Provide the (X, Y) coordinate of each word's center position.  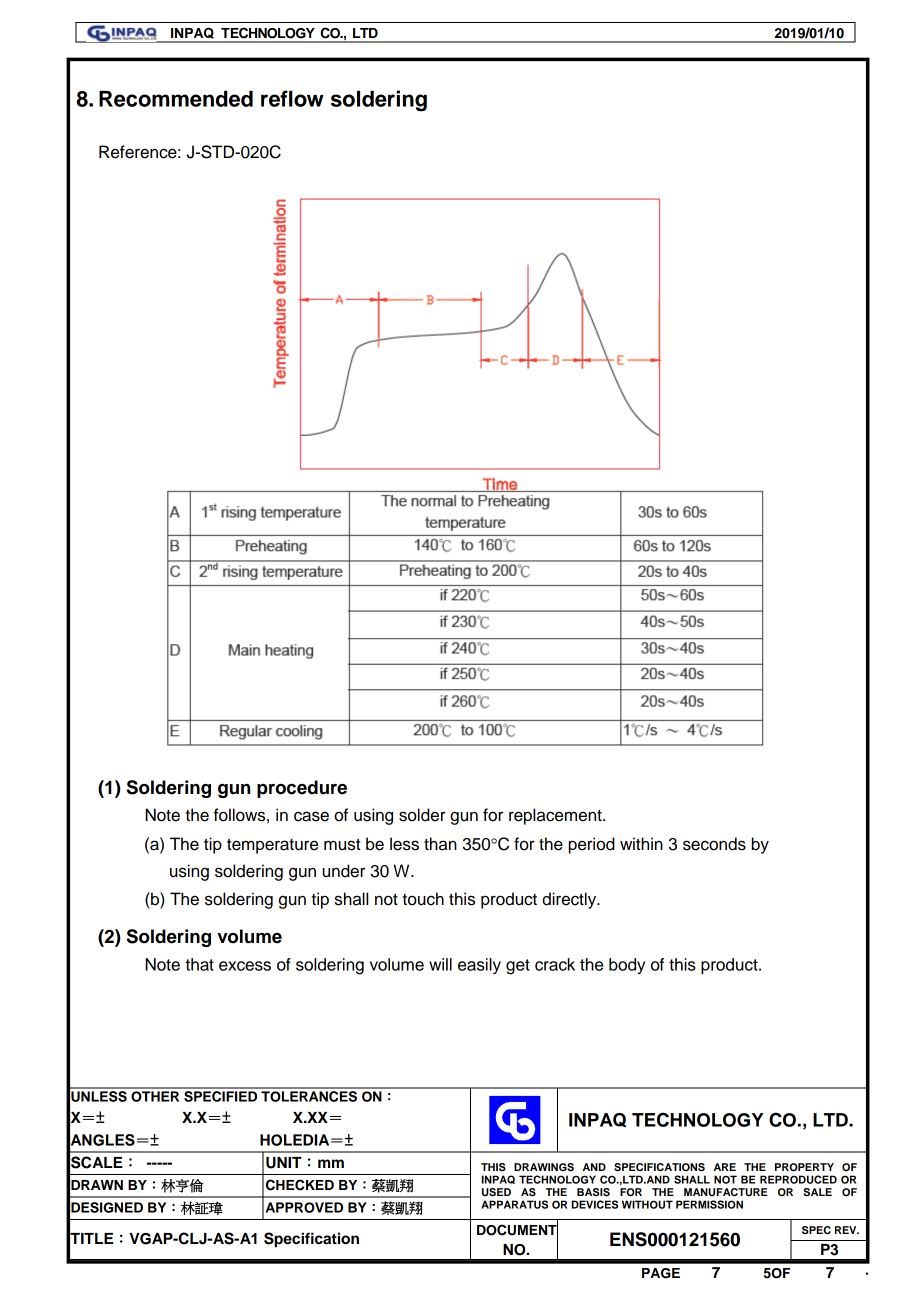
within (641, 843)
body (627, 966)
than (440, 844)
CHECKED (300, 1185)
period (592, 845)
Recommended (176, 99)
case (311, 816)
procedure (302, 789)
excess (245, 966)
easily (479, 966)
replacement (556, 816)
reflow (292, 98)
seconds (714, 844)
